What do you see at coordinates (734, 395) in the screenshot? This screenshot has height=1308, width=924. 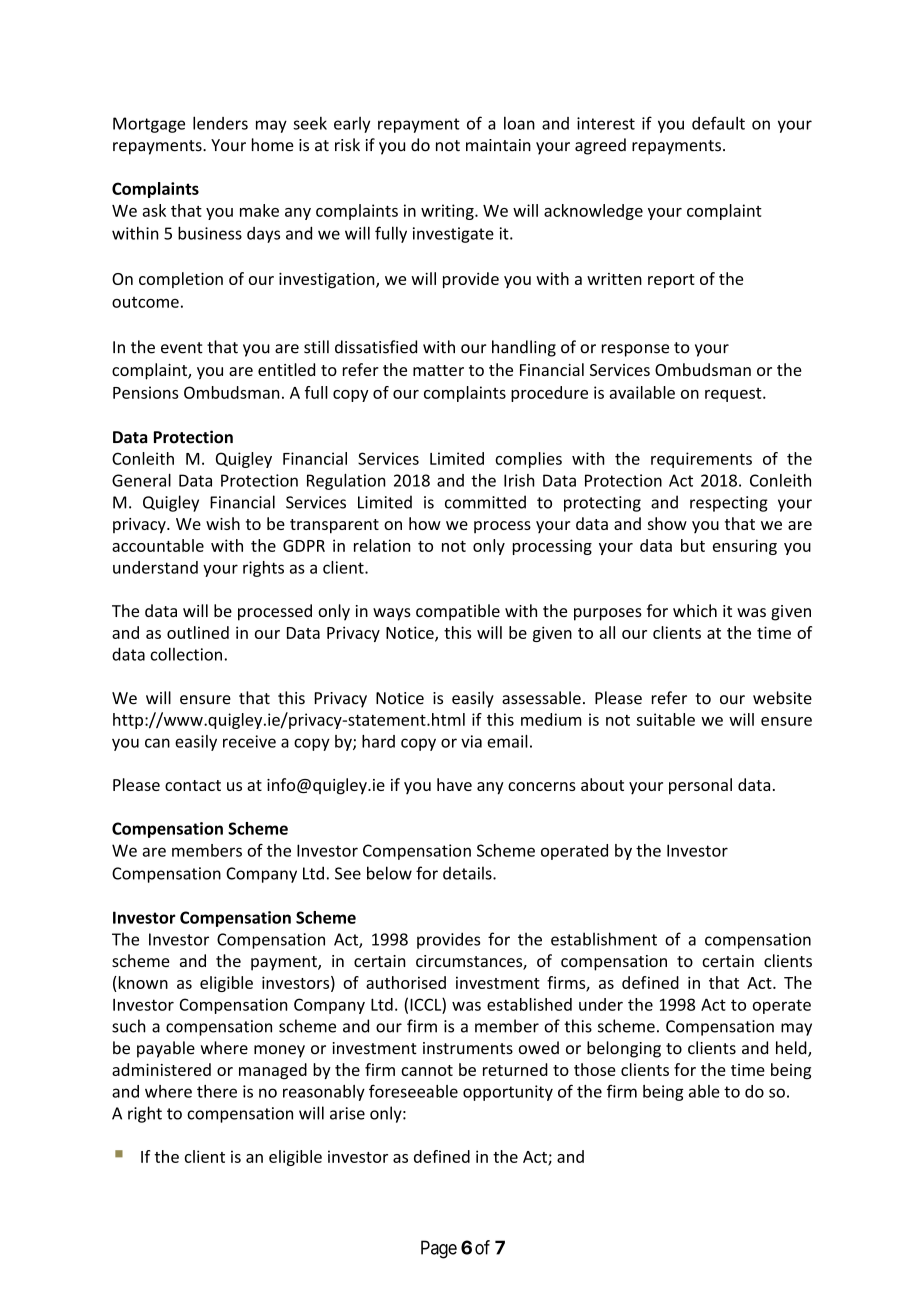 I see `request` at bounding box center [734, 395].
